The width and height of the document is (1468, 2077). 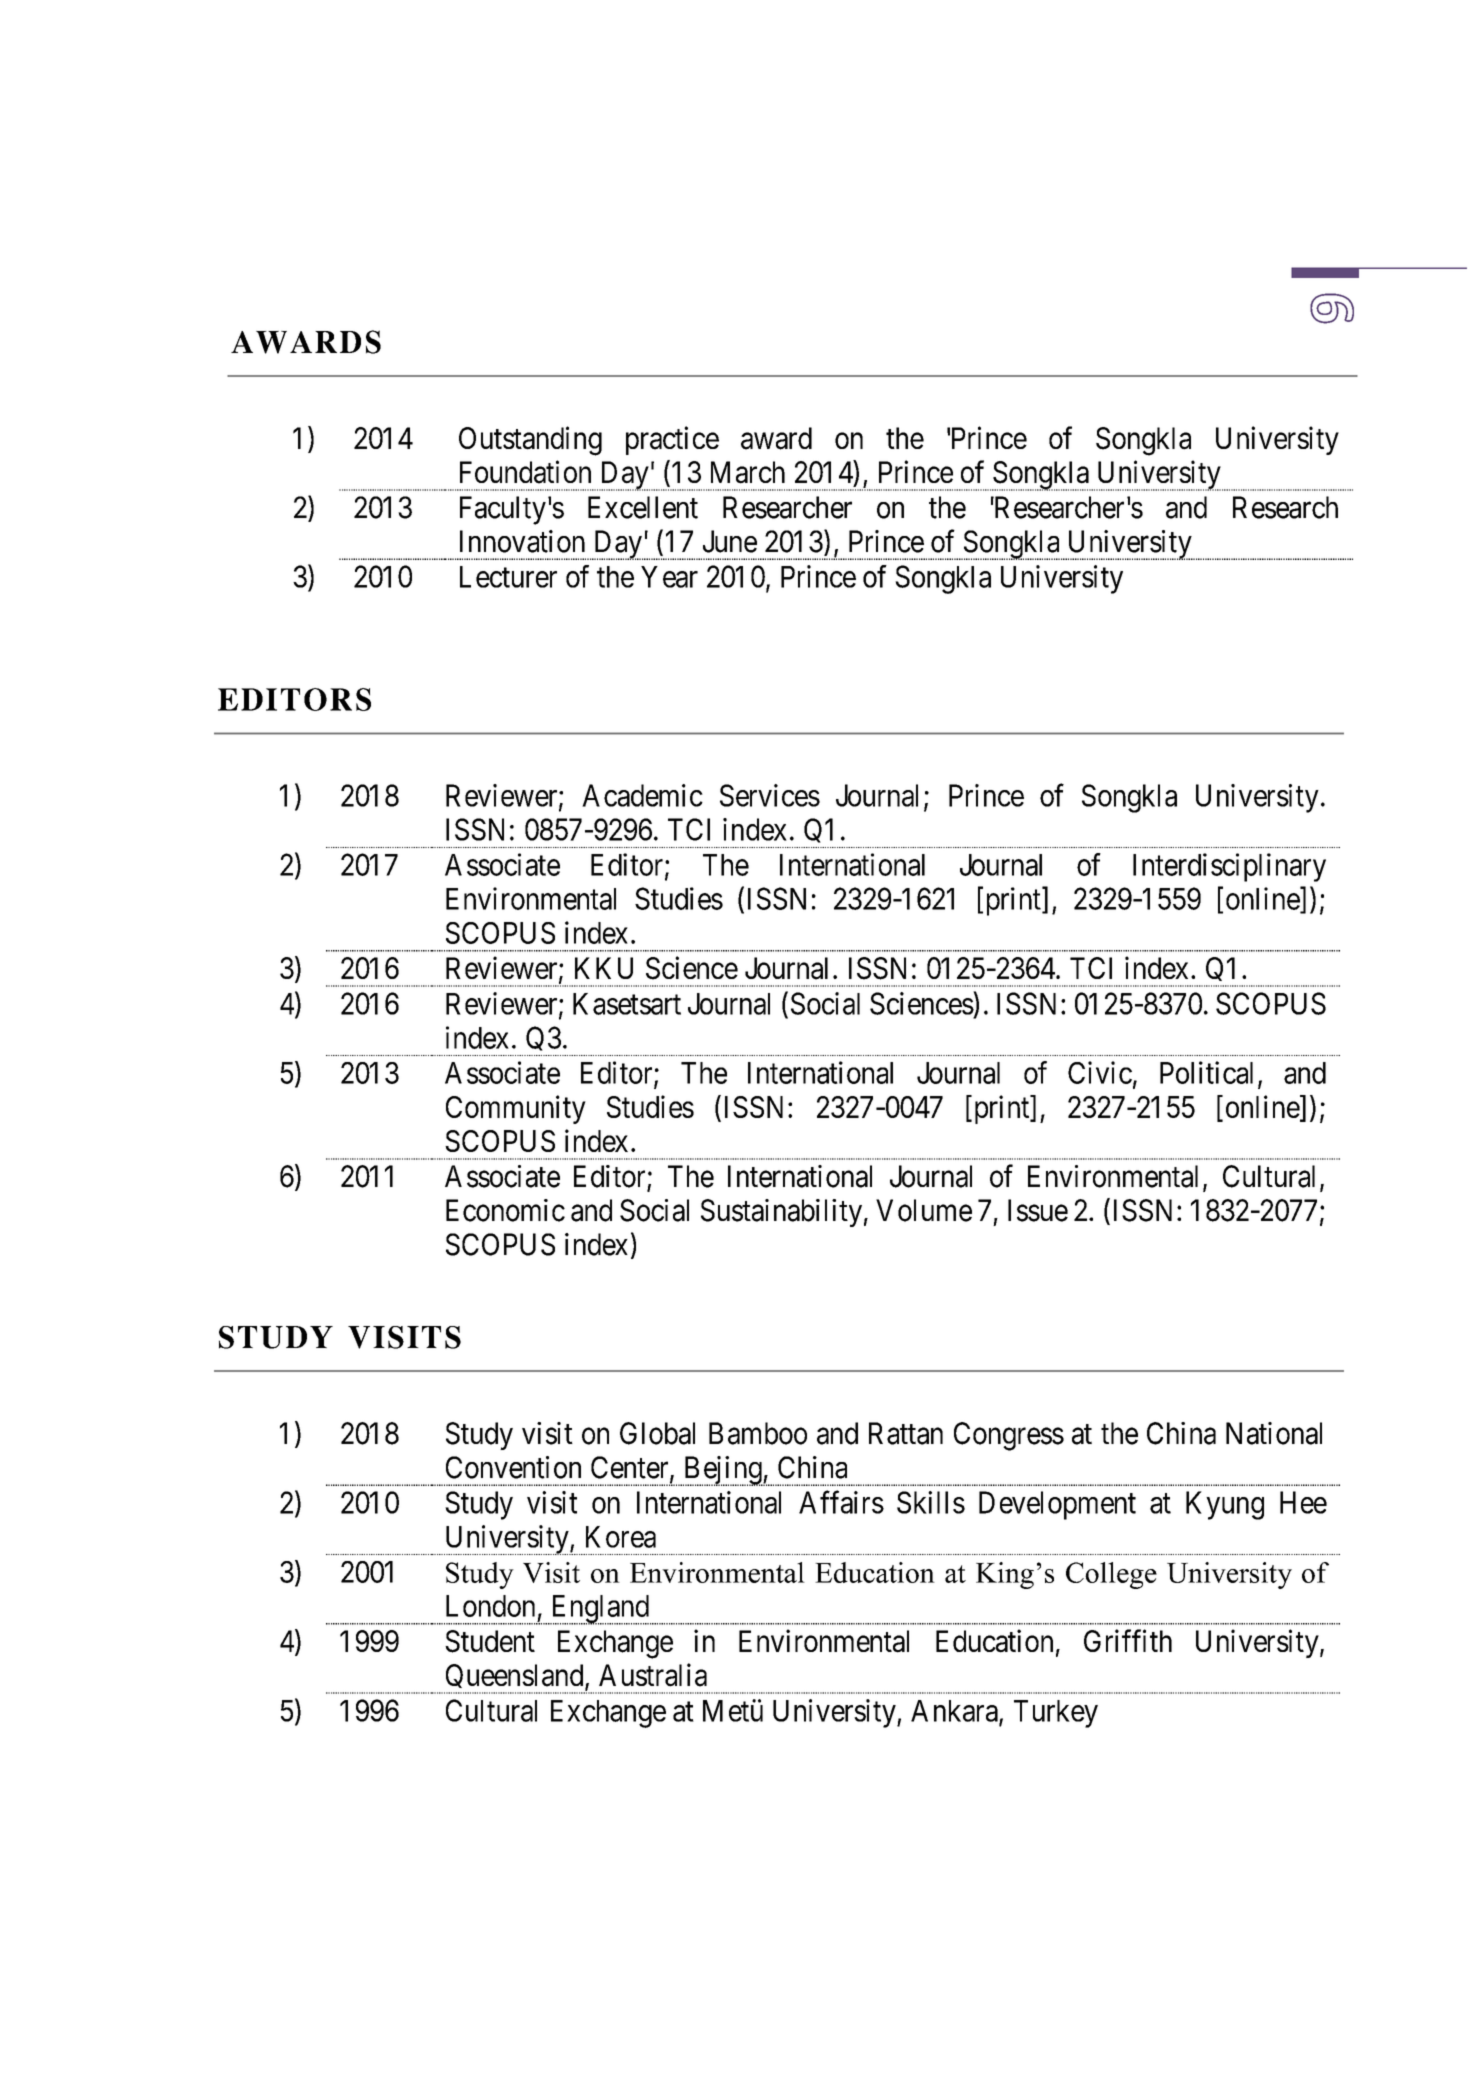 I want to click on Interdisciplinary, so click(x=1229, y=867).
